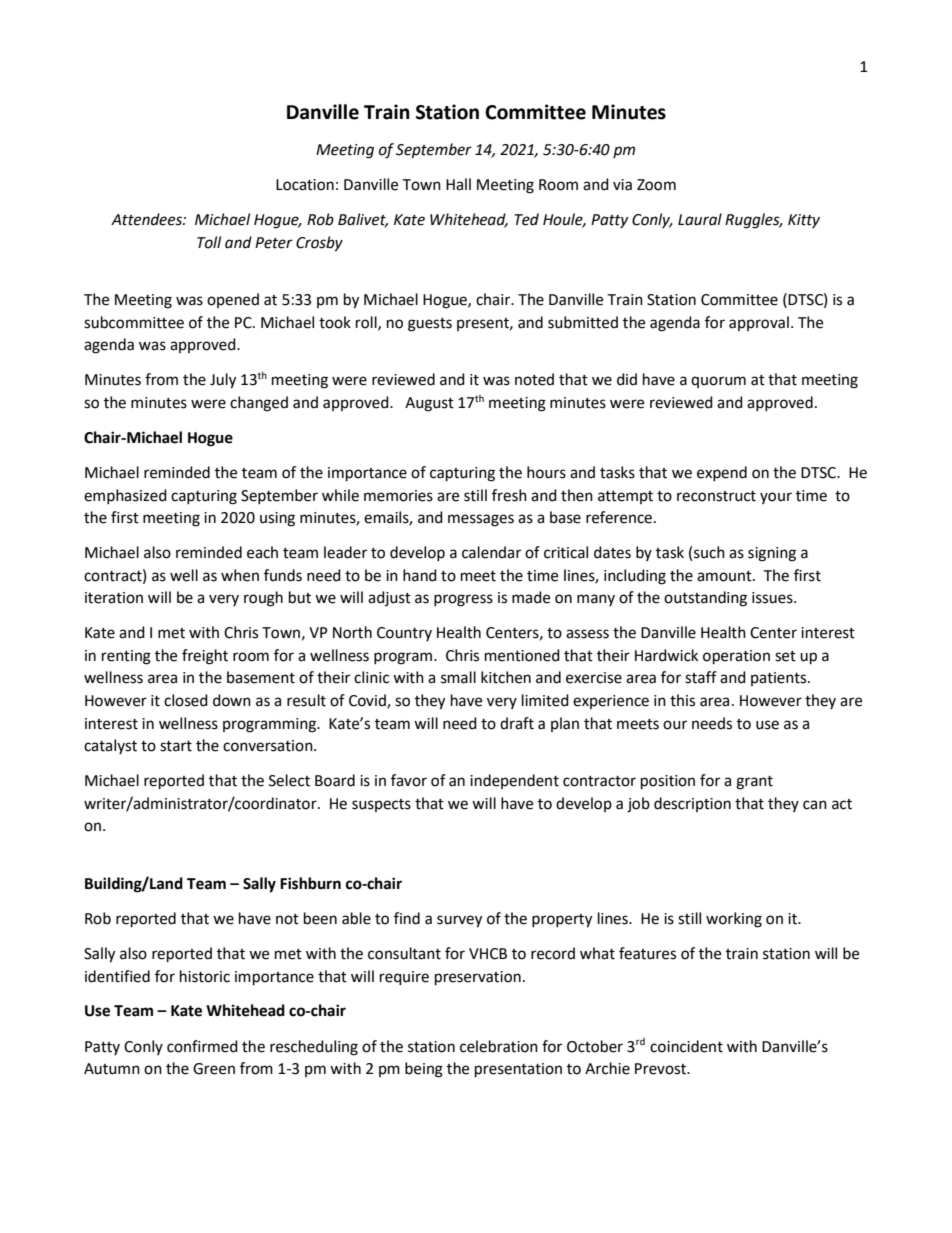  Describe the element at coordinates (147, 219) in the page. I see `Attendees` at that location.
